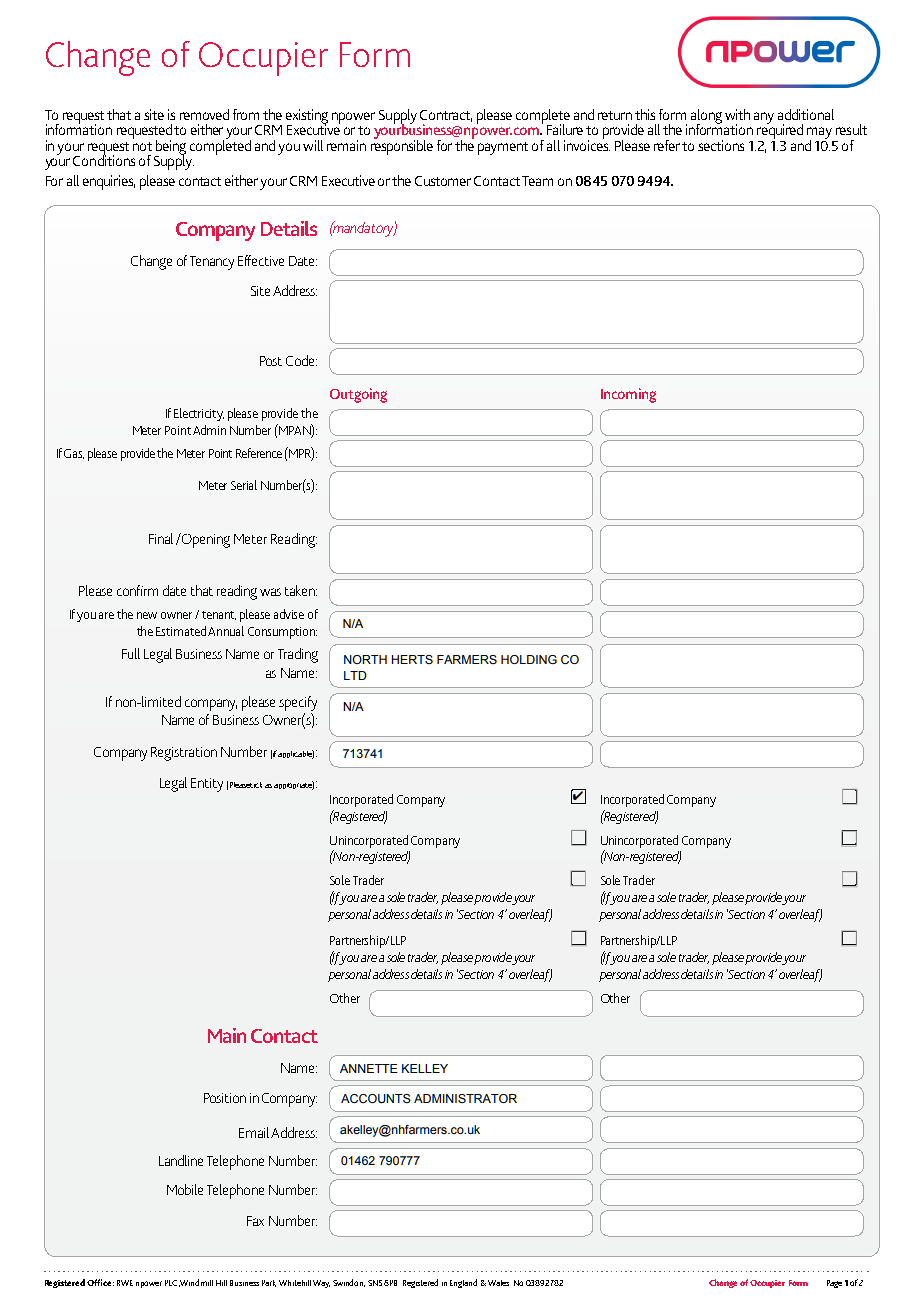  I want to click on Office, so click(100, 1282).
